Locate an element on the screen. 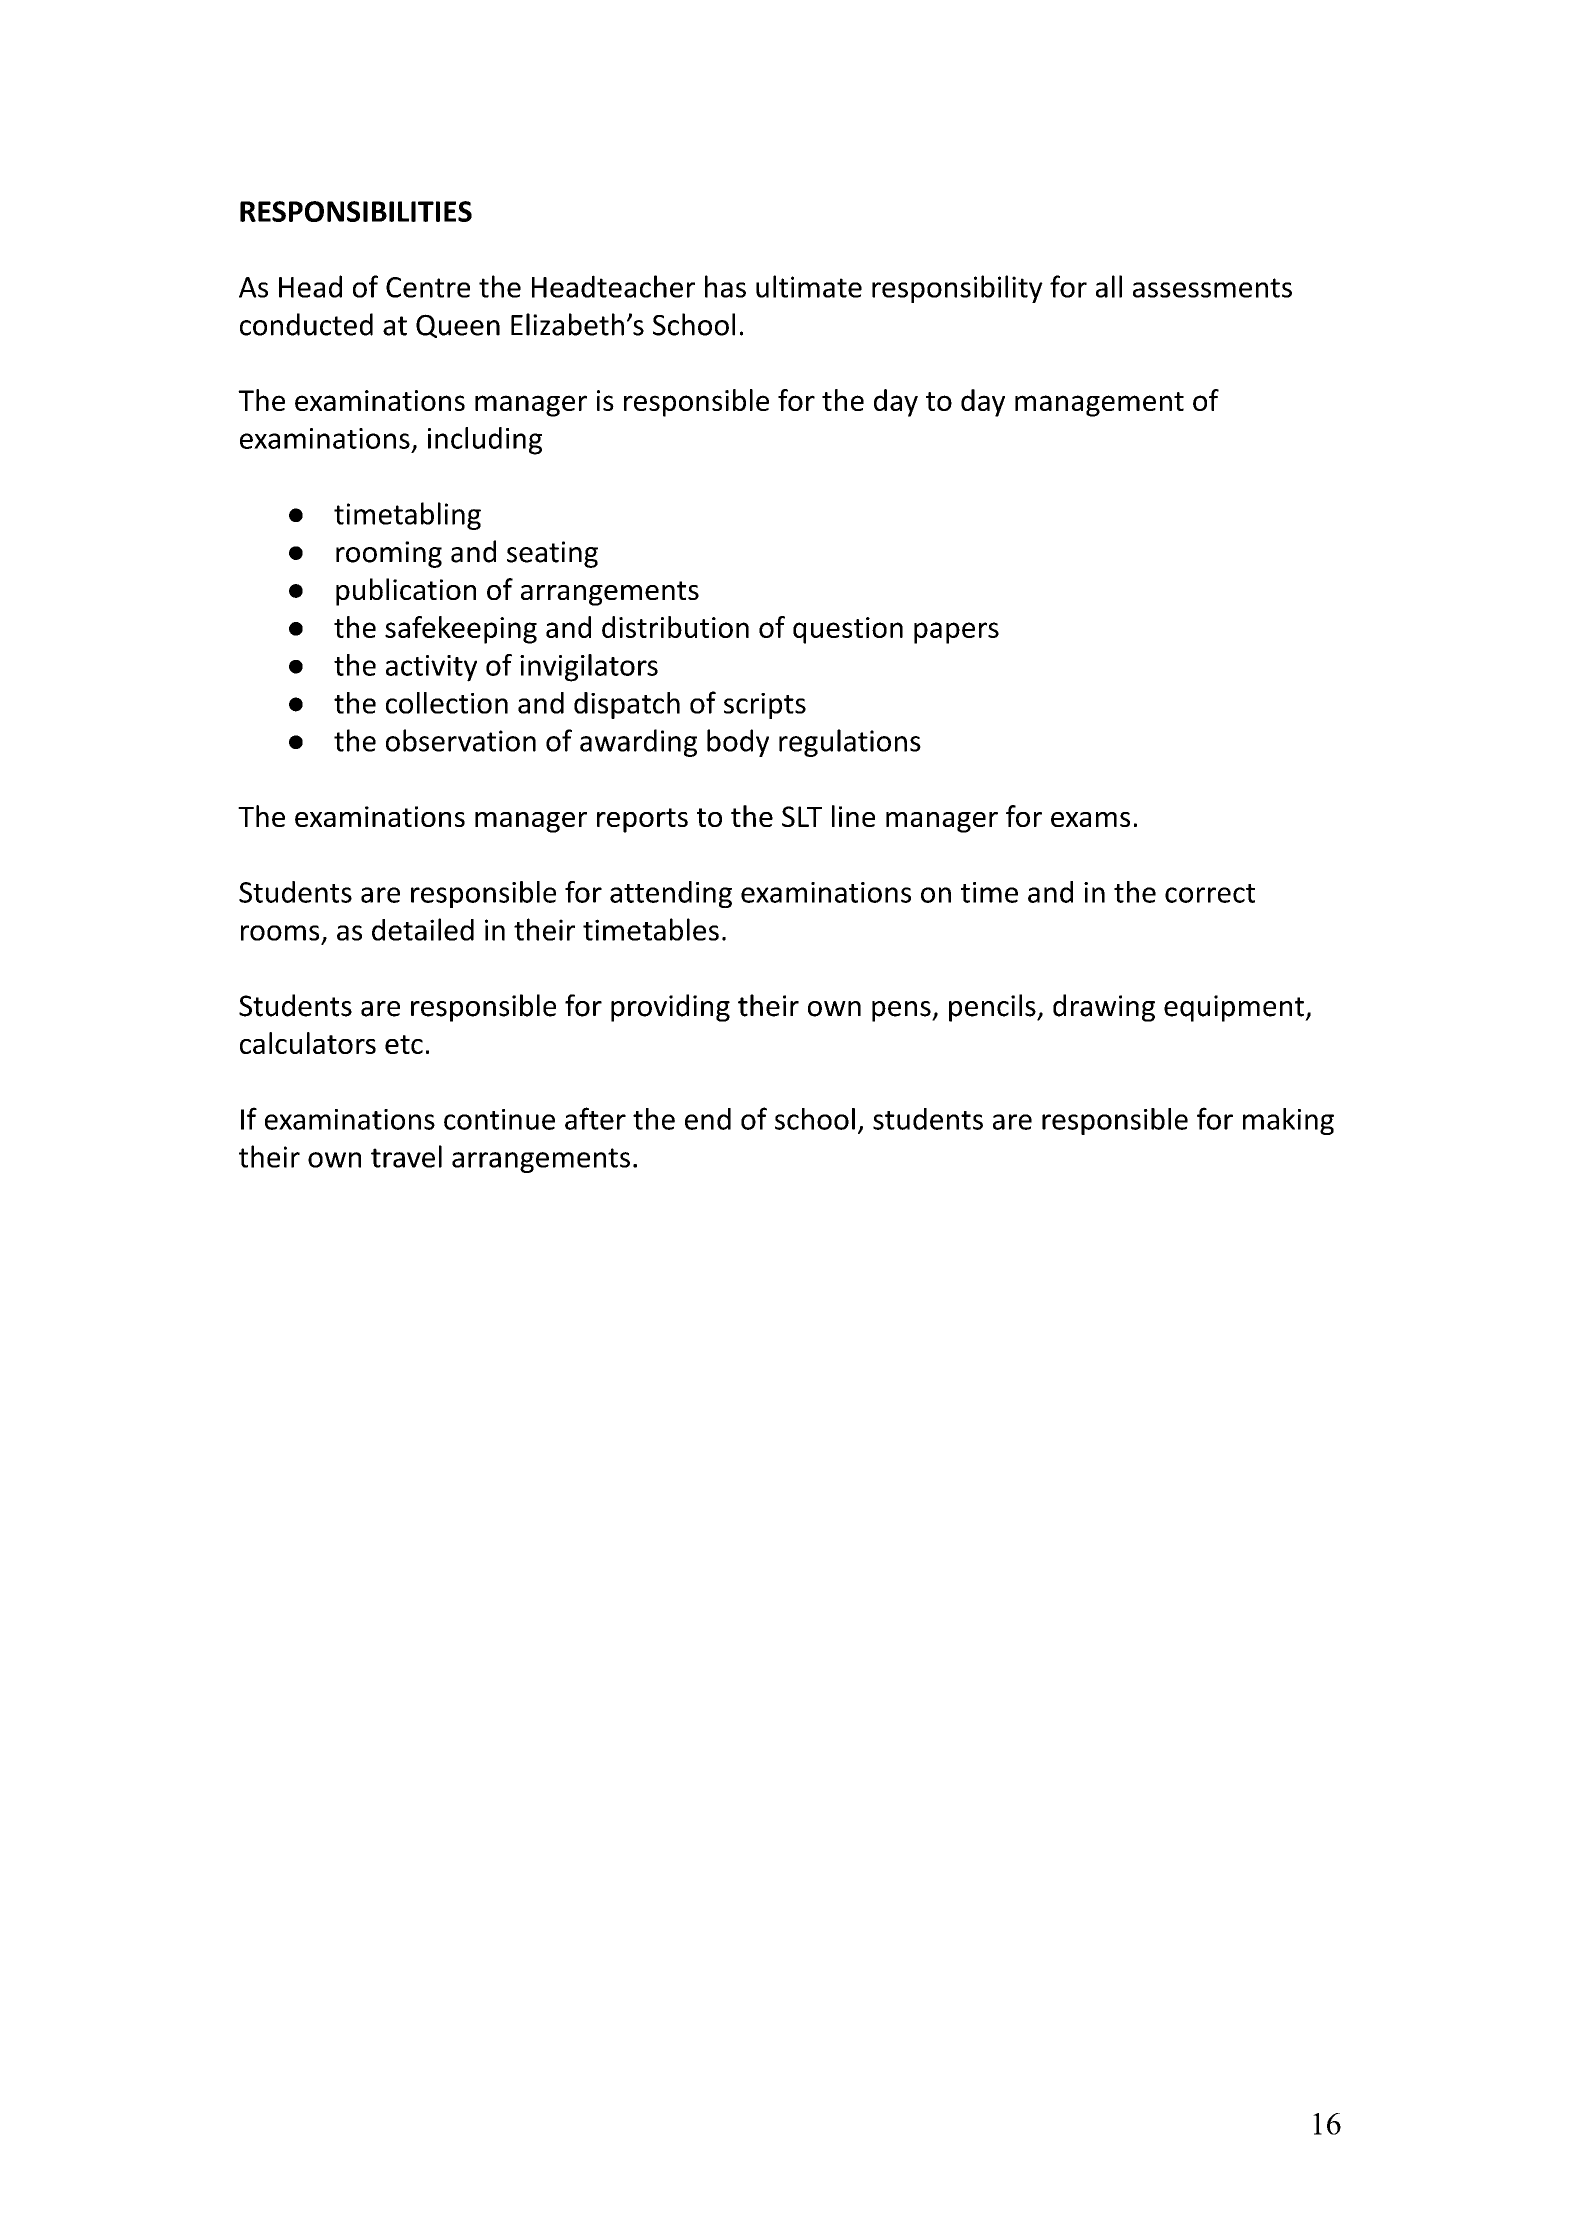 The width and height of the screenshot is (1582, 2235). exams is located at coordinates (1090, 819).
